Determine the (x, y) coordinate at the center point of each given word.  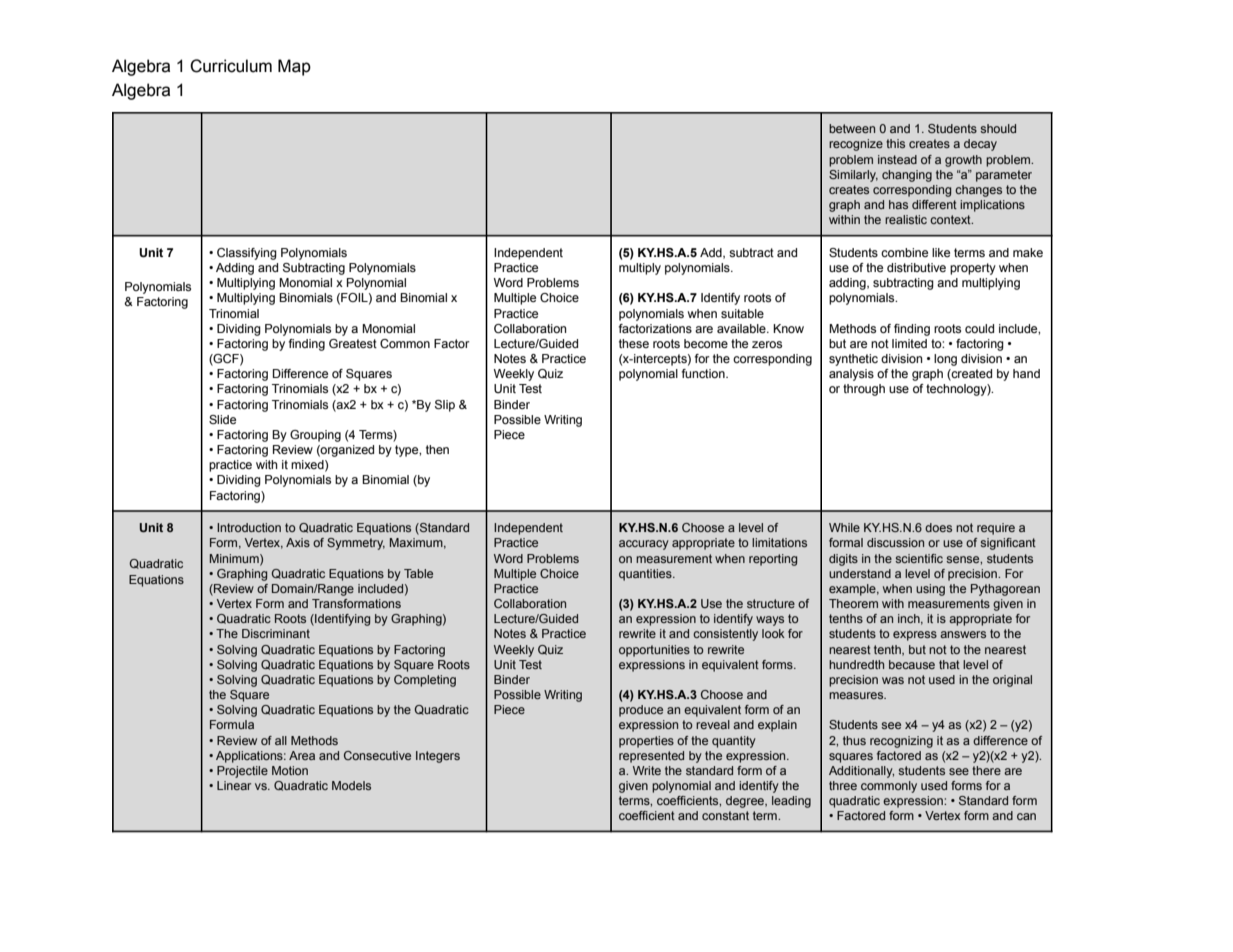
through (864, 390)
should (998, 128)
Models (351, 785)
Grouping (315, 436)
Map (294, 67)
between (852, 128)
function (704, 373)
